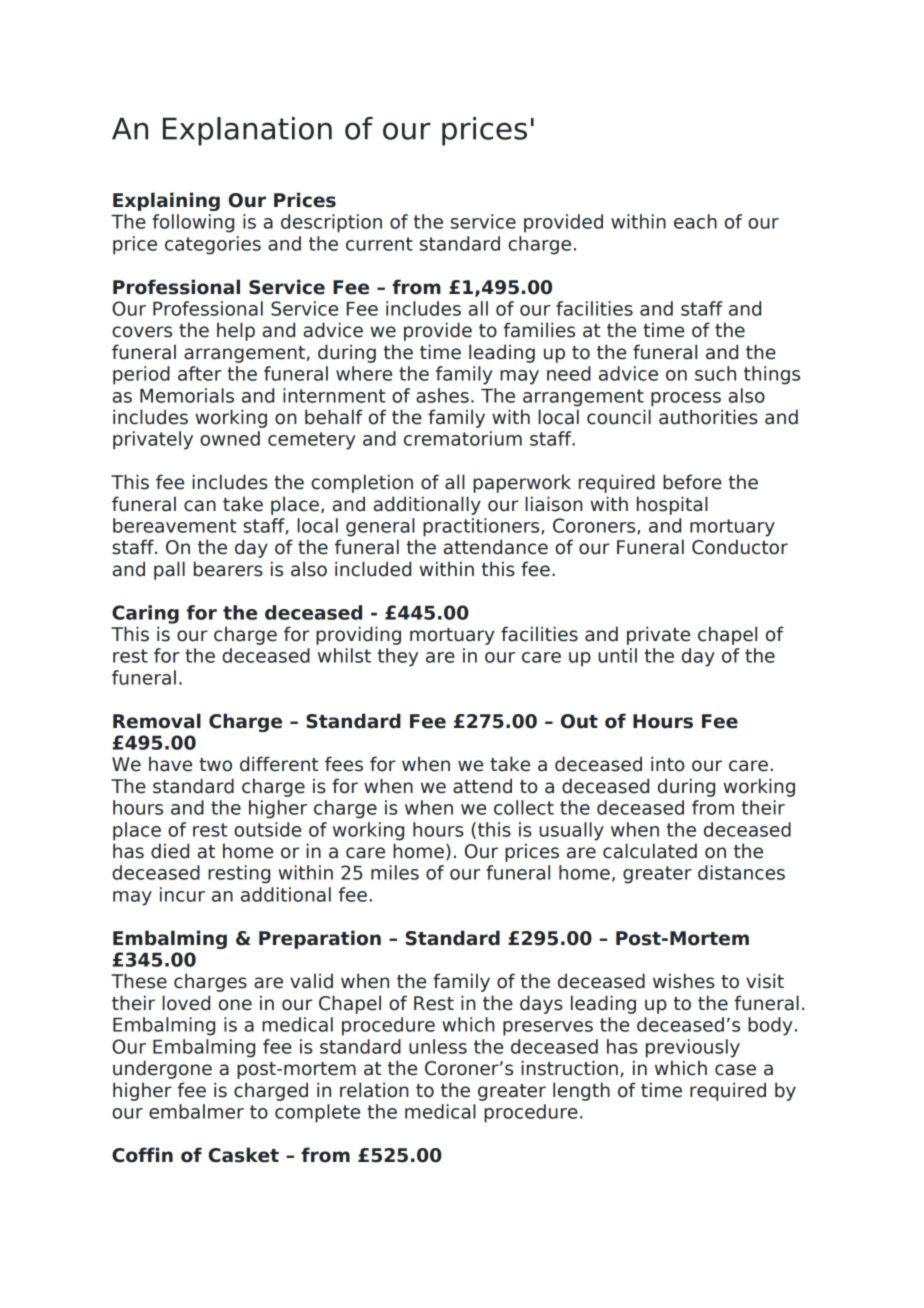 Image resolution: width=924 pixels, height=1308 pixels. Describe the element at coordinates (145, 614) in the screenshot. I see `Caring` at that location.
